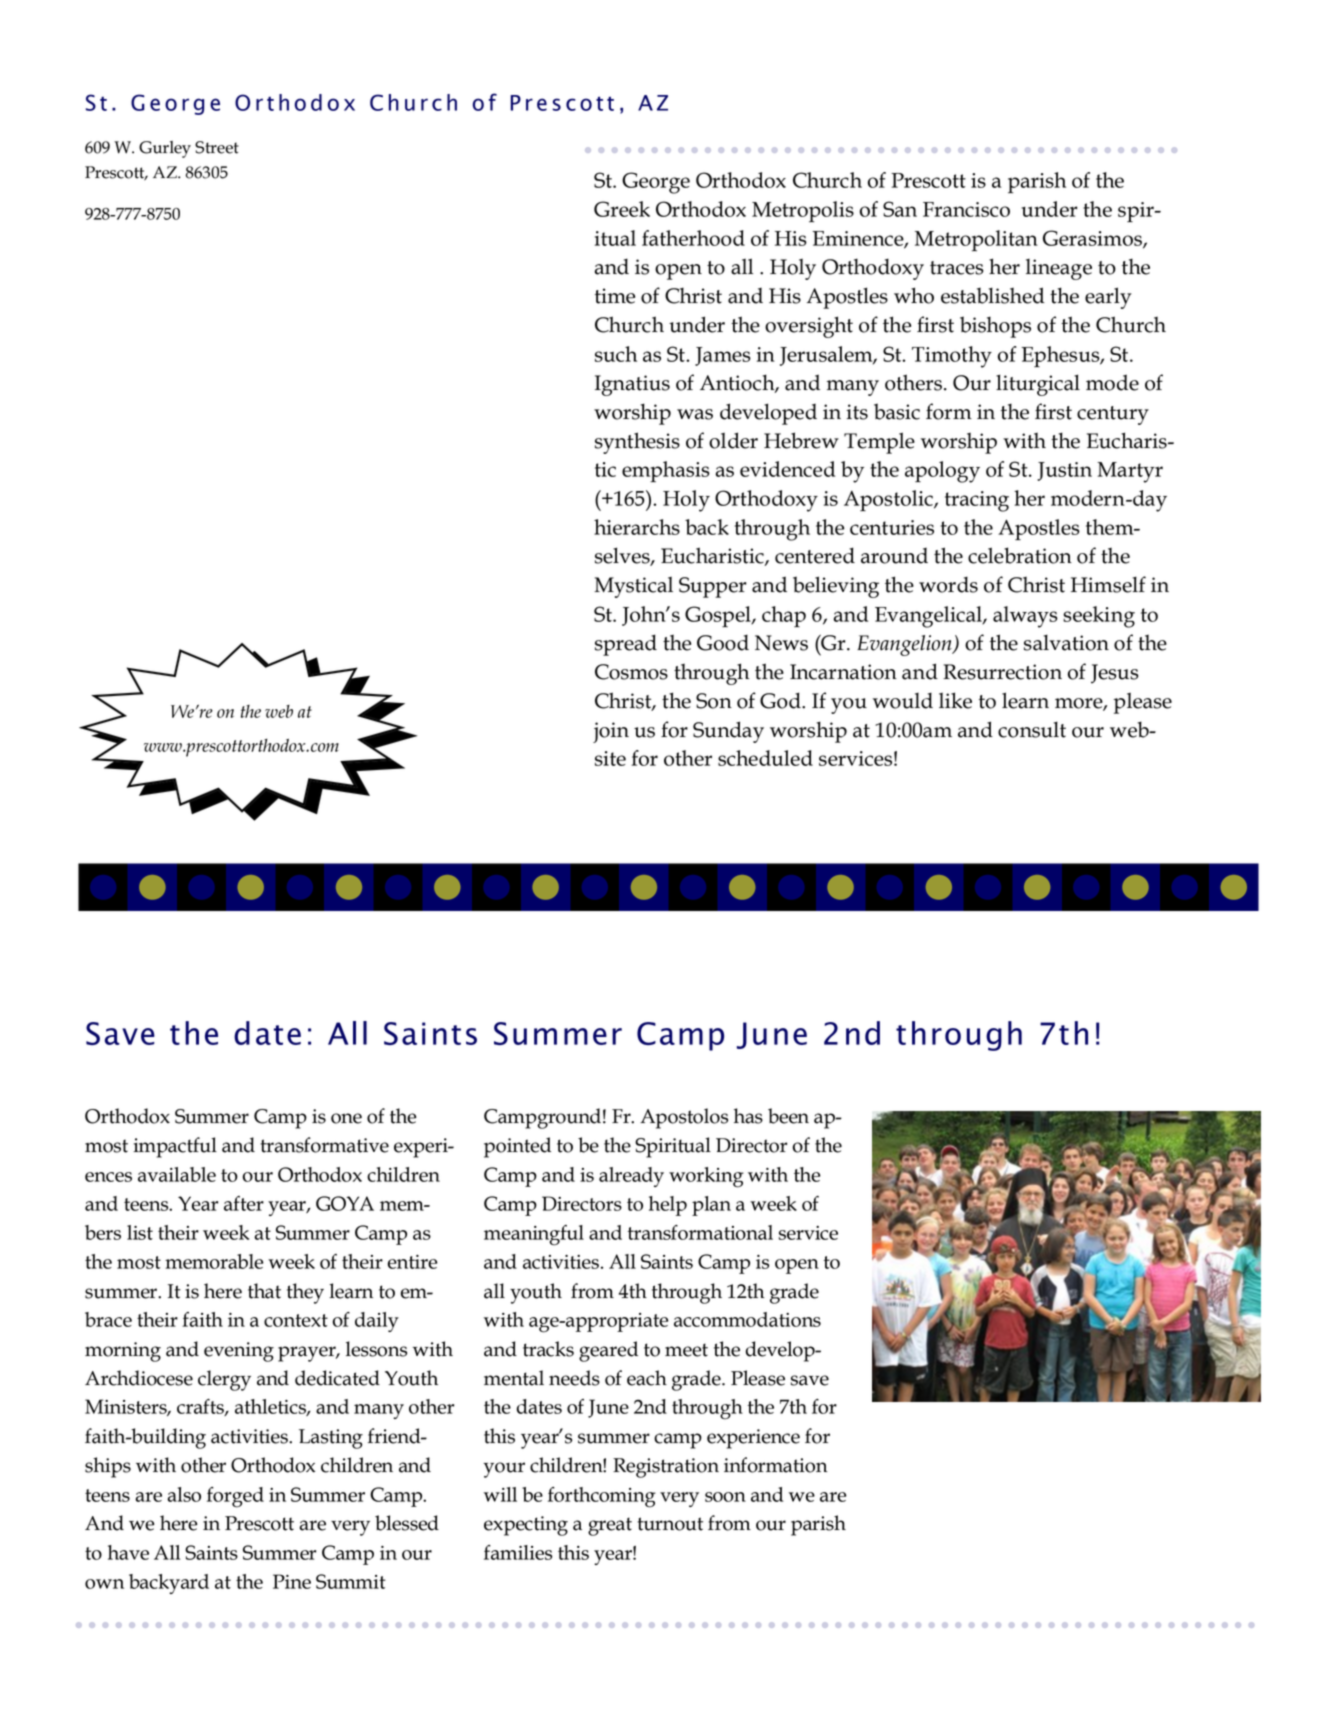  What do you see at coordinates (788, 1116) in the screenshot?
I see `been` at bounding box center [788, 1116].
